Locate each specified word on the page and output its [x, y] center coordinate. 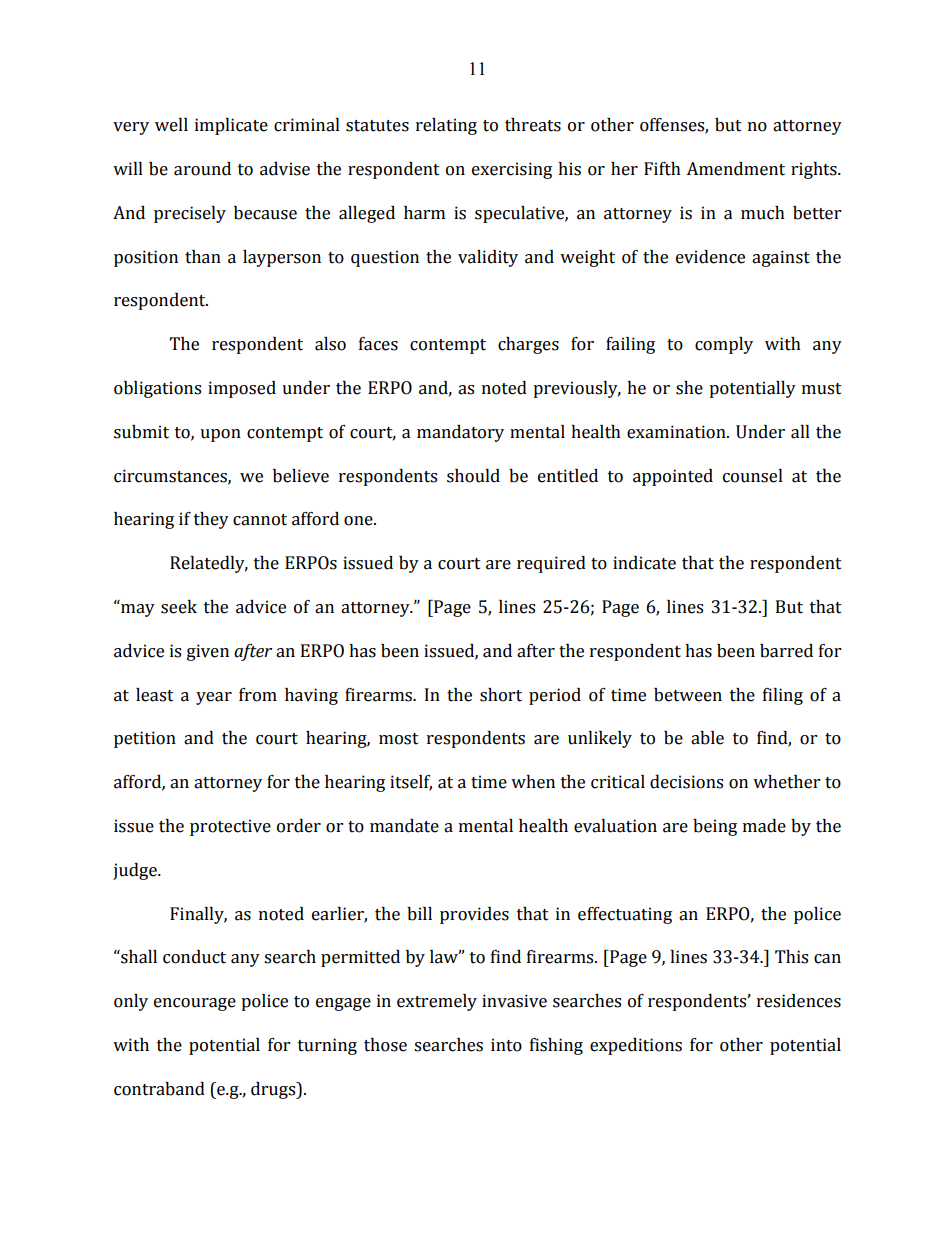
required [551, 564]
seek [179, 607]
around [202, 169]
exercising [512, 170]
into [506, 1045]
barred [786, 651]
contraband [159, 1089]
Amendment [735, 169]
